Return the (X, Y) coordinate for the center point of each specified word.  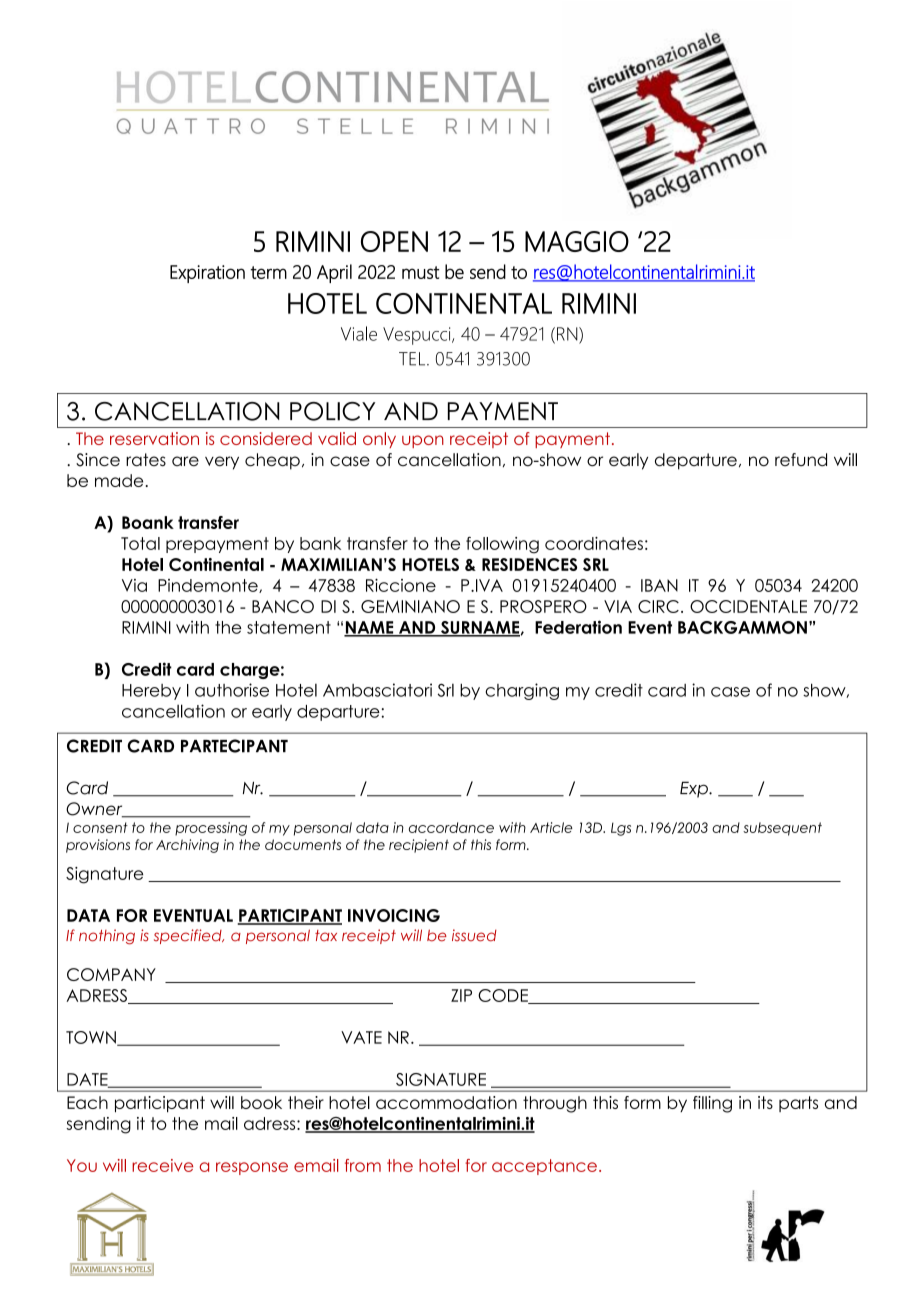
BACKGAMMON (742, 627)
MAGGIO (577, 241)
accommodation (446, 1102)
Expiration (207, 274)
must (420, 272)
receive (162, 1165)
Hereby (151, 692)
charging (522, 691)
